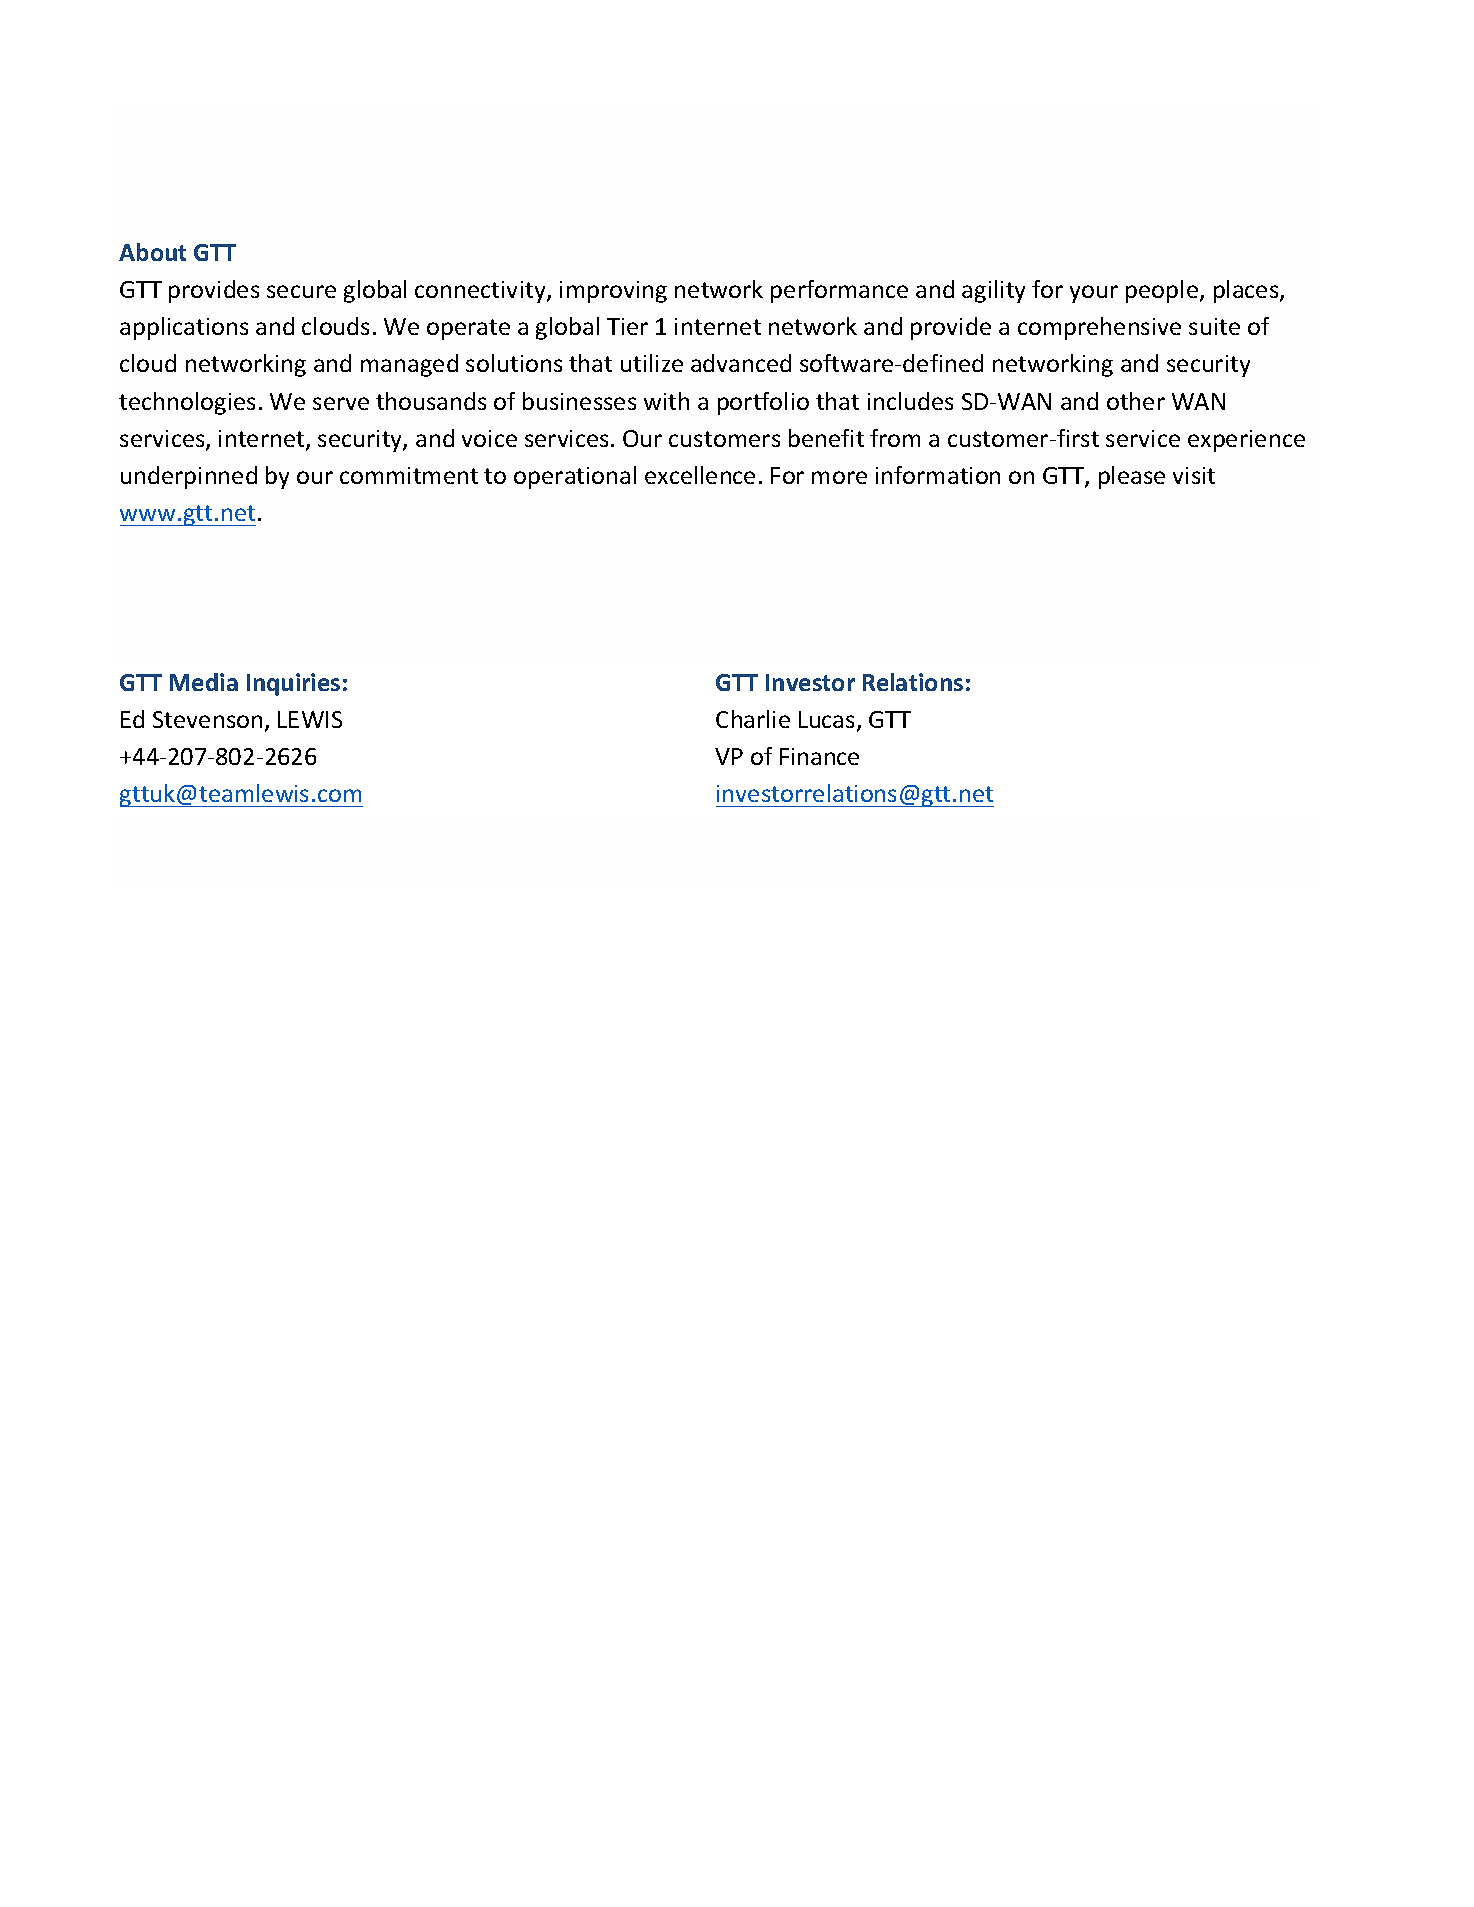 Image resolution: width=1474 pixels, height=1907 pixels. What do you see at coordinates (1162, 291) in the screenshot?
I see `people` at bounding box center [1162, 291].
